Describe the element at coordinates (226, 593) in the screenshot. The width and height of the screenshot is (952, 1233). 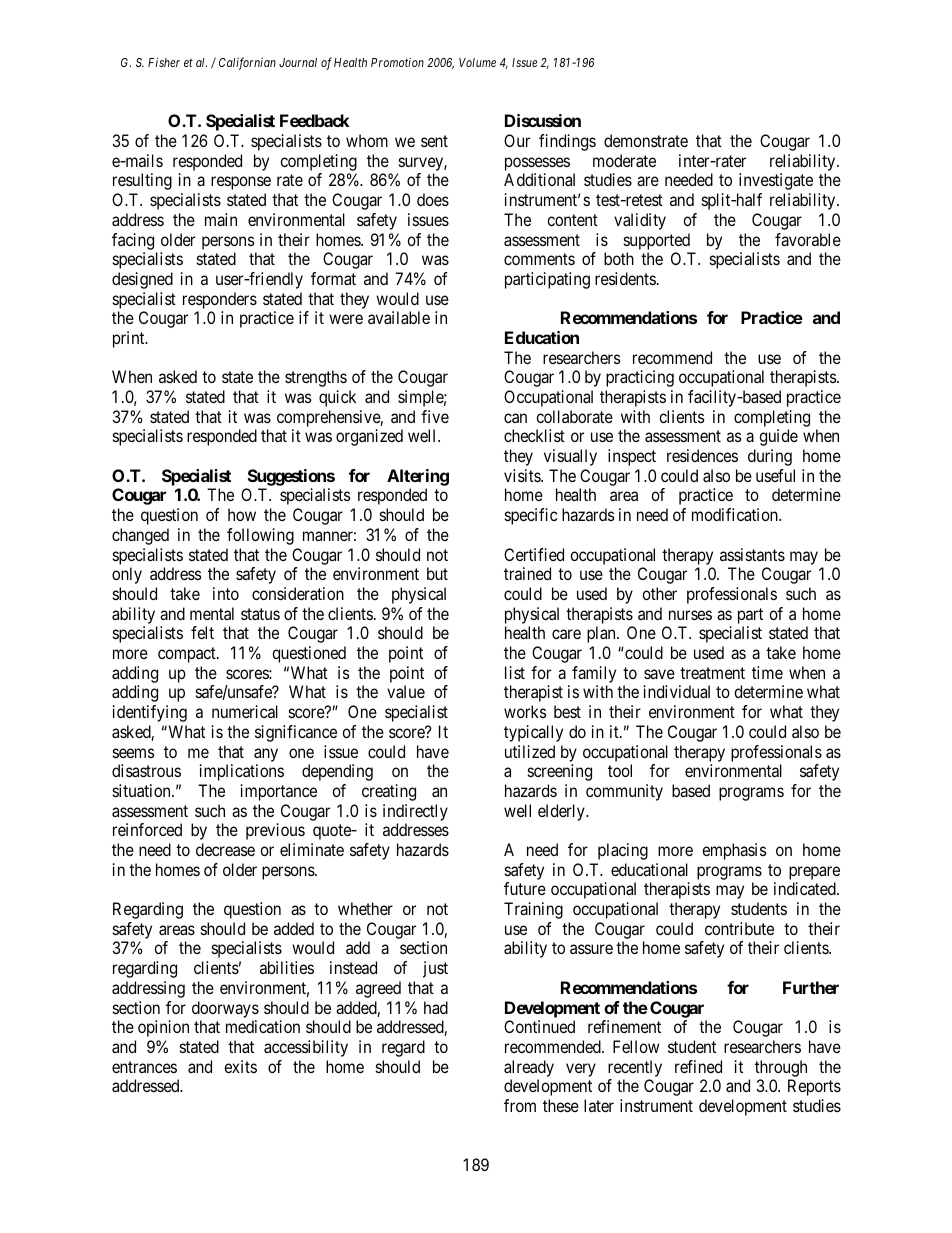
I see `into` at that location.
